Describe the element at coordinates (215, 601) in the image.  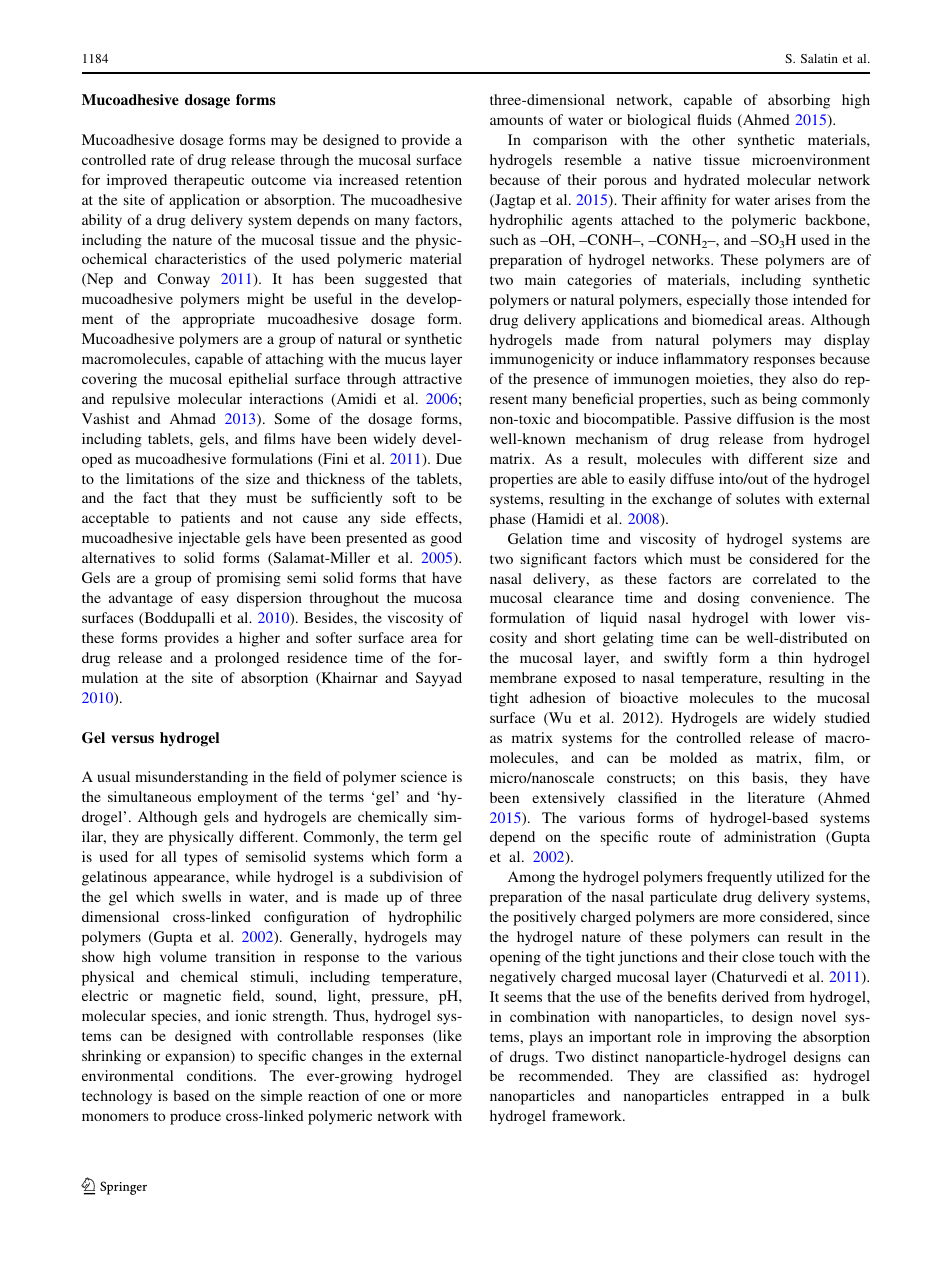
I see `easy` at that location.
